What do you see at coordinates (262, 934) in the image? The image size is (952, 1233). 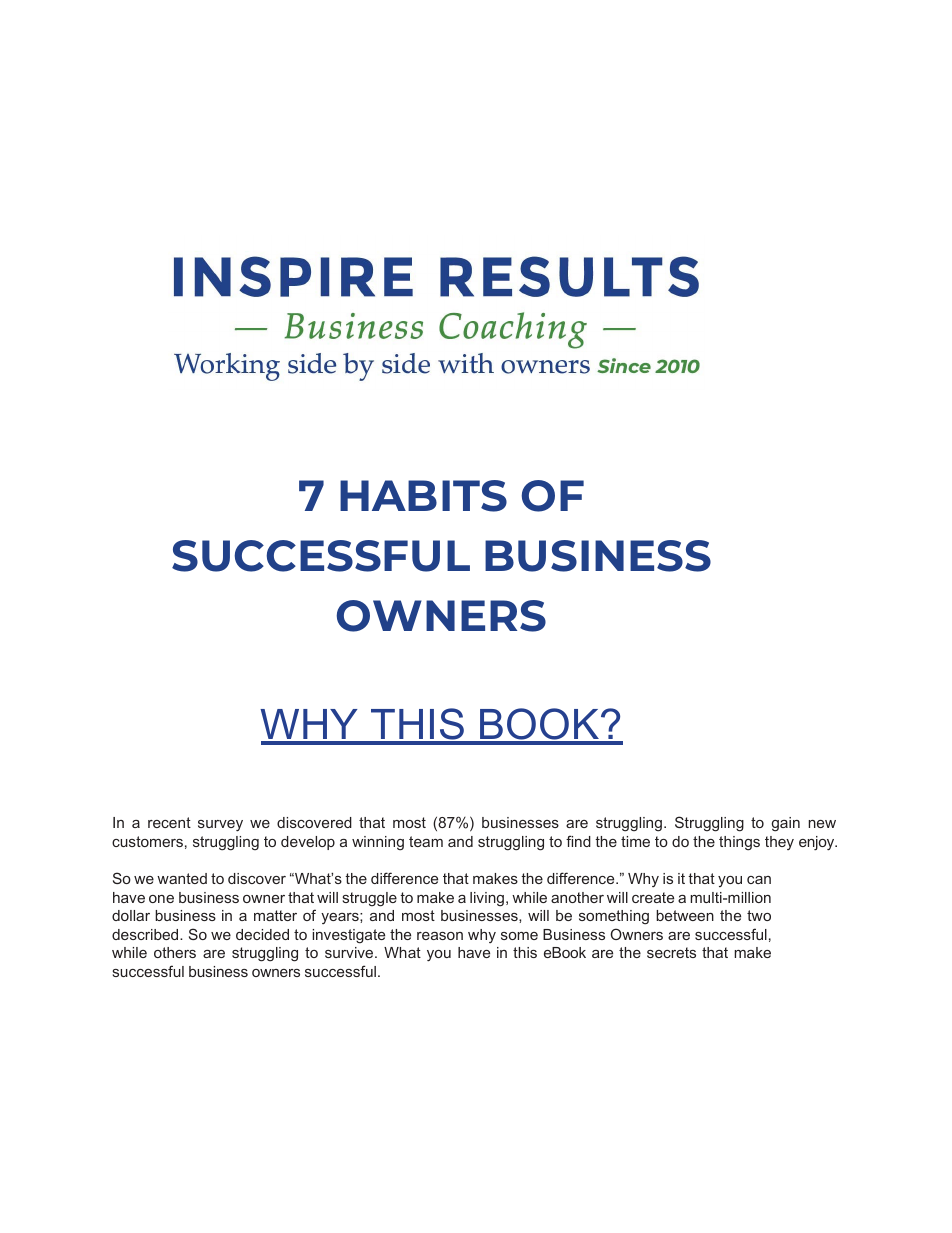 I see `decided` at bounding box center [262, 934].
